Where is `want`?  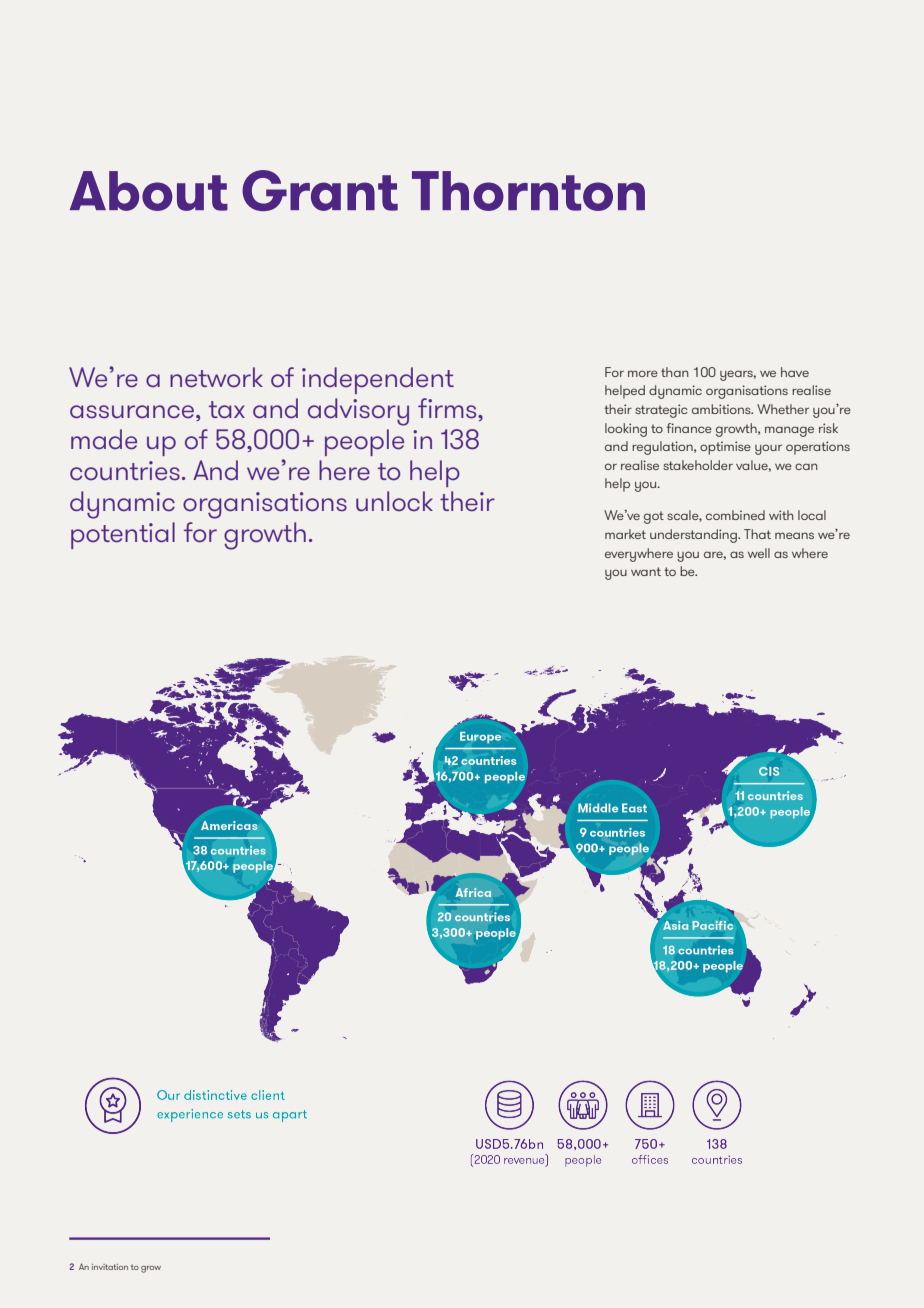 want is located at coordinates (646, 571).
